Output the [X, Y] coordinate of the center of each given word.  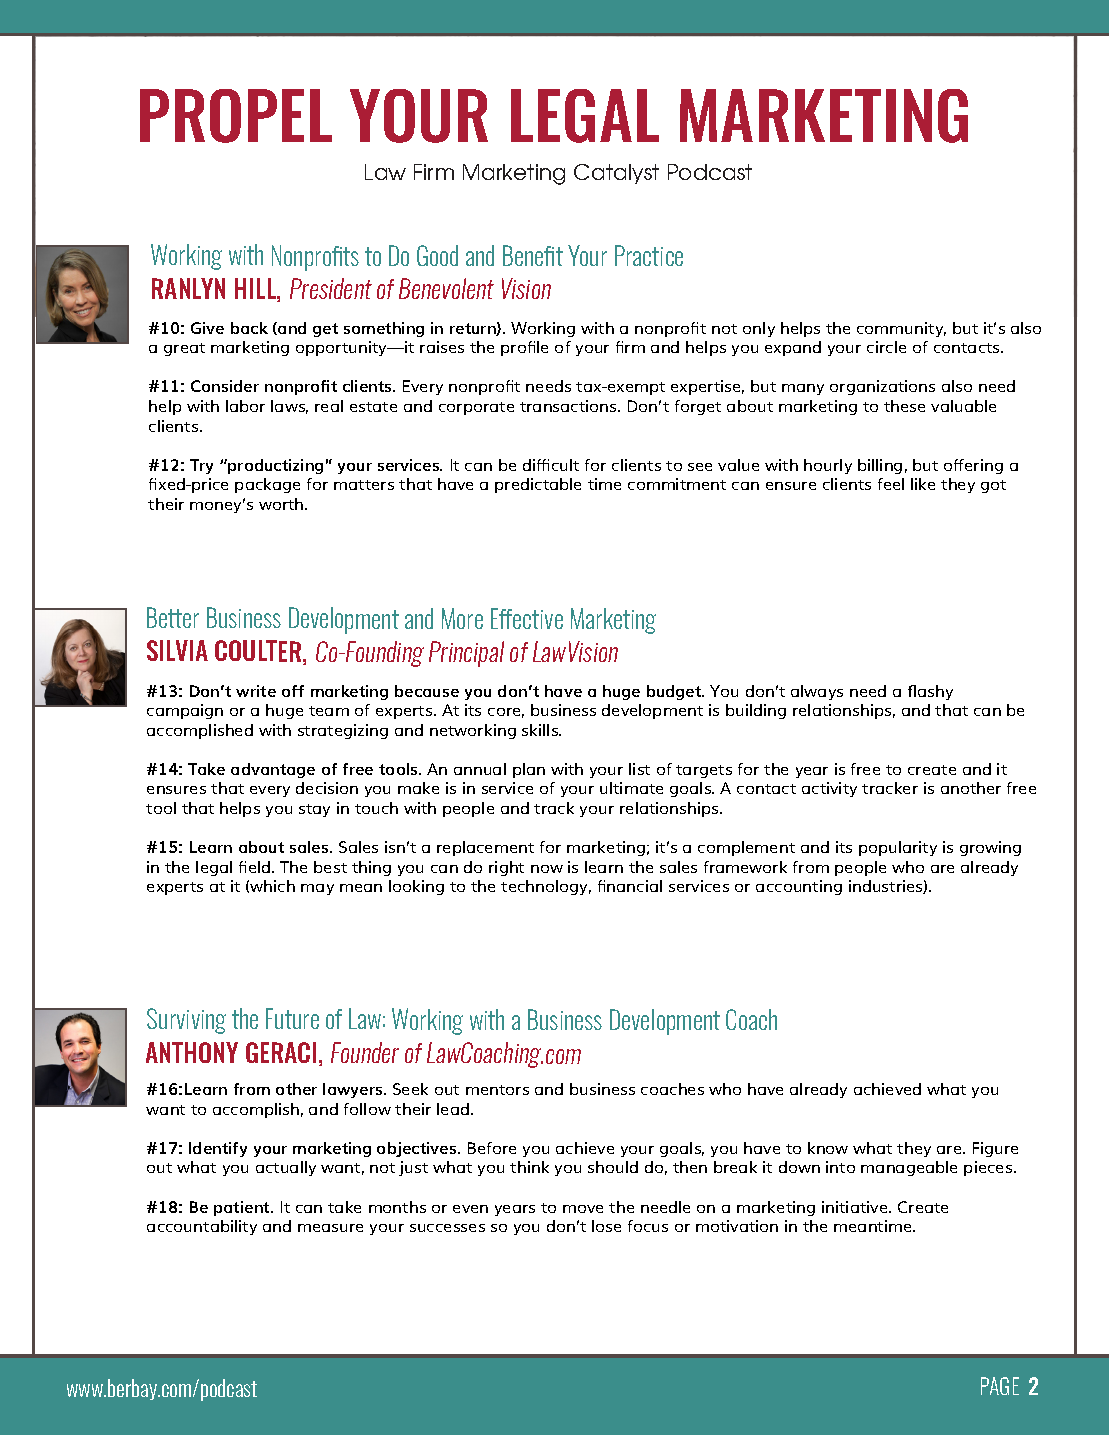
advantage [273, 770]
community [901, 329]
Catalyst [616, 174]
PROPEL [236, 116]
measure [330, 1228]
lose [606, 1226]
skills [541, 730]
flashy [930, 692]
